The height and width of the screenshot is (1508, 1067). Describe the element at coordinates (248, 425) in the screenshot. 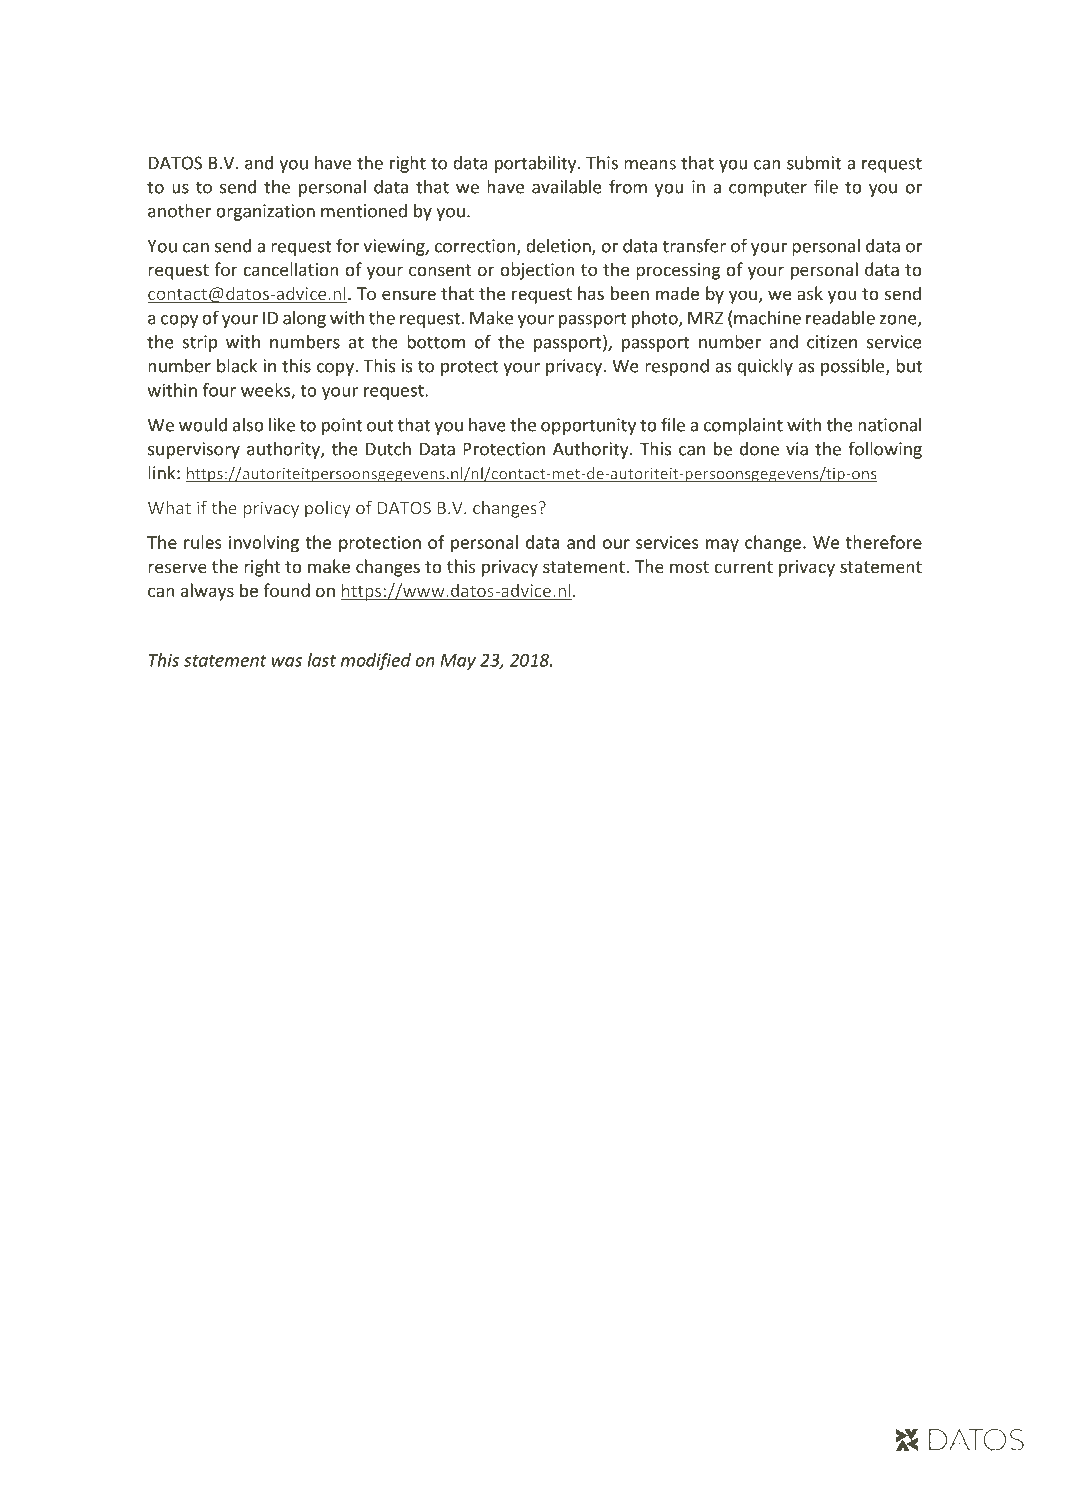

I see `also` at that location.
